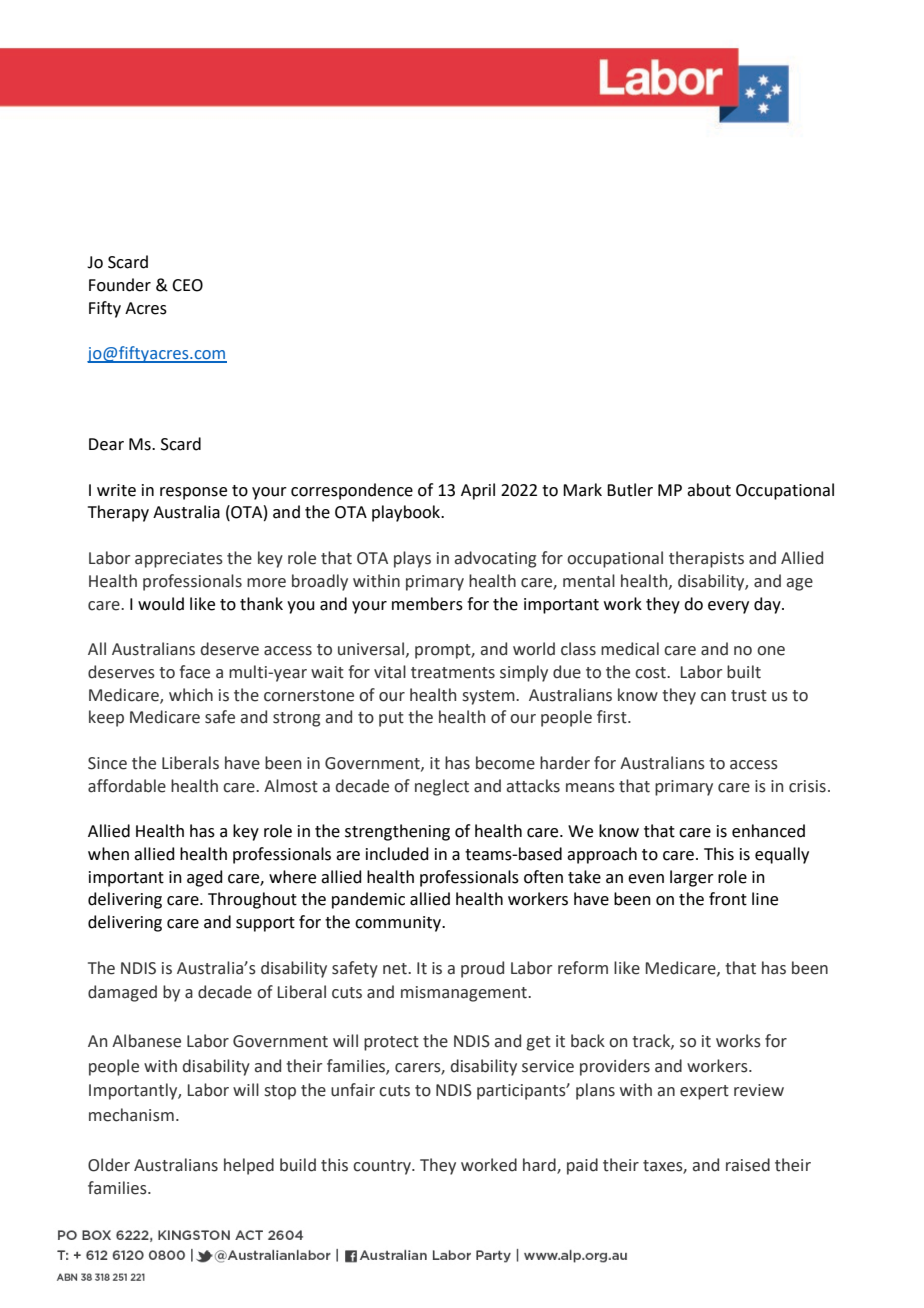  I want to click on playbook, so click(407, 513).
